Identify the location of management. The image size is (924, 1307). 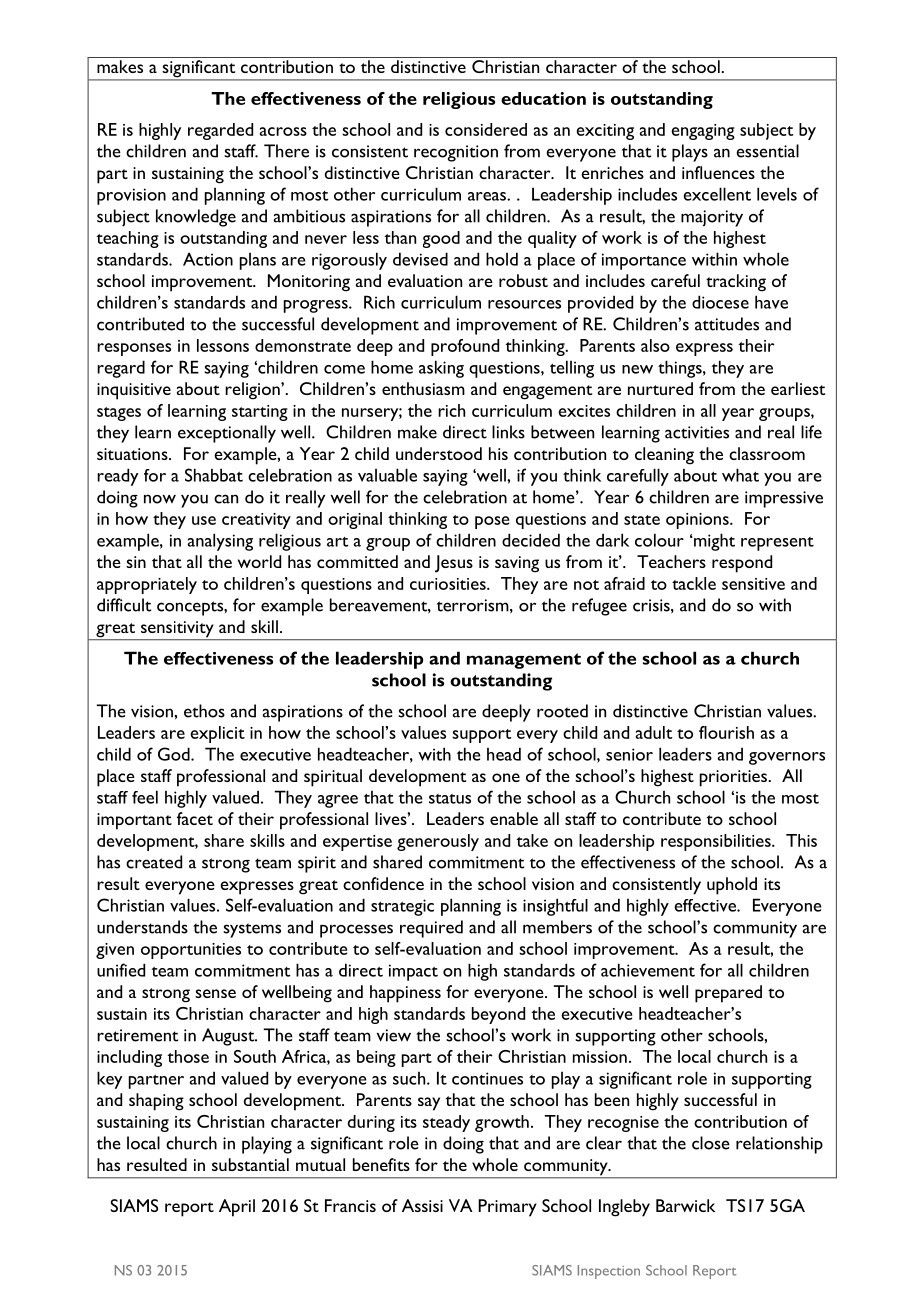
(524, 661).
